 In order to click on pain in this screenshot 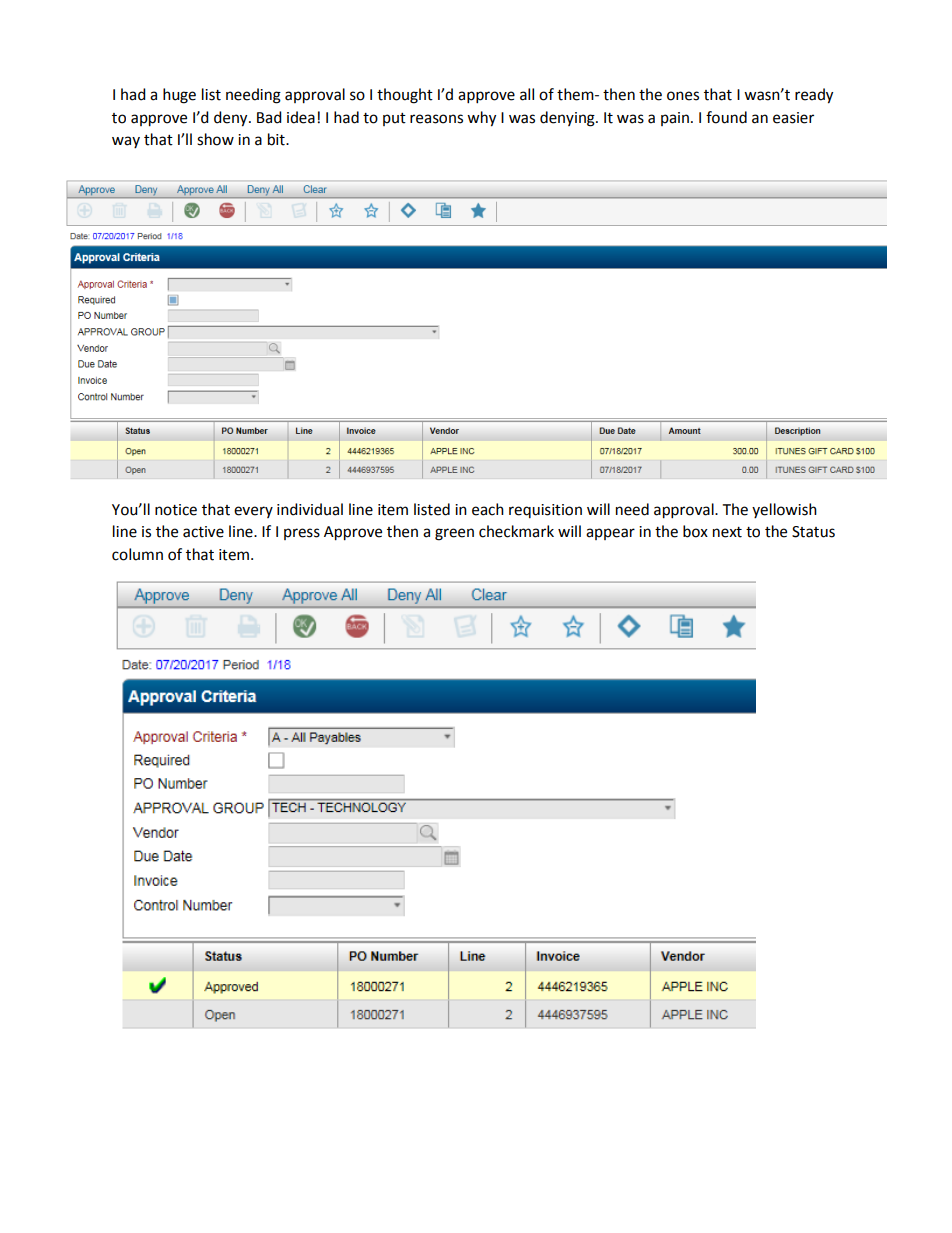, I will do `click(675, 119)`.
